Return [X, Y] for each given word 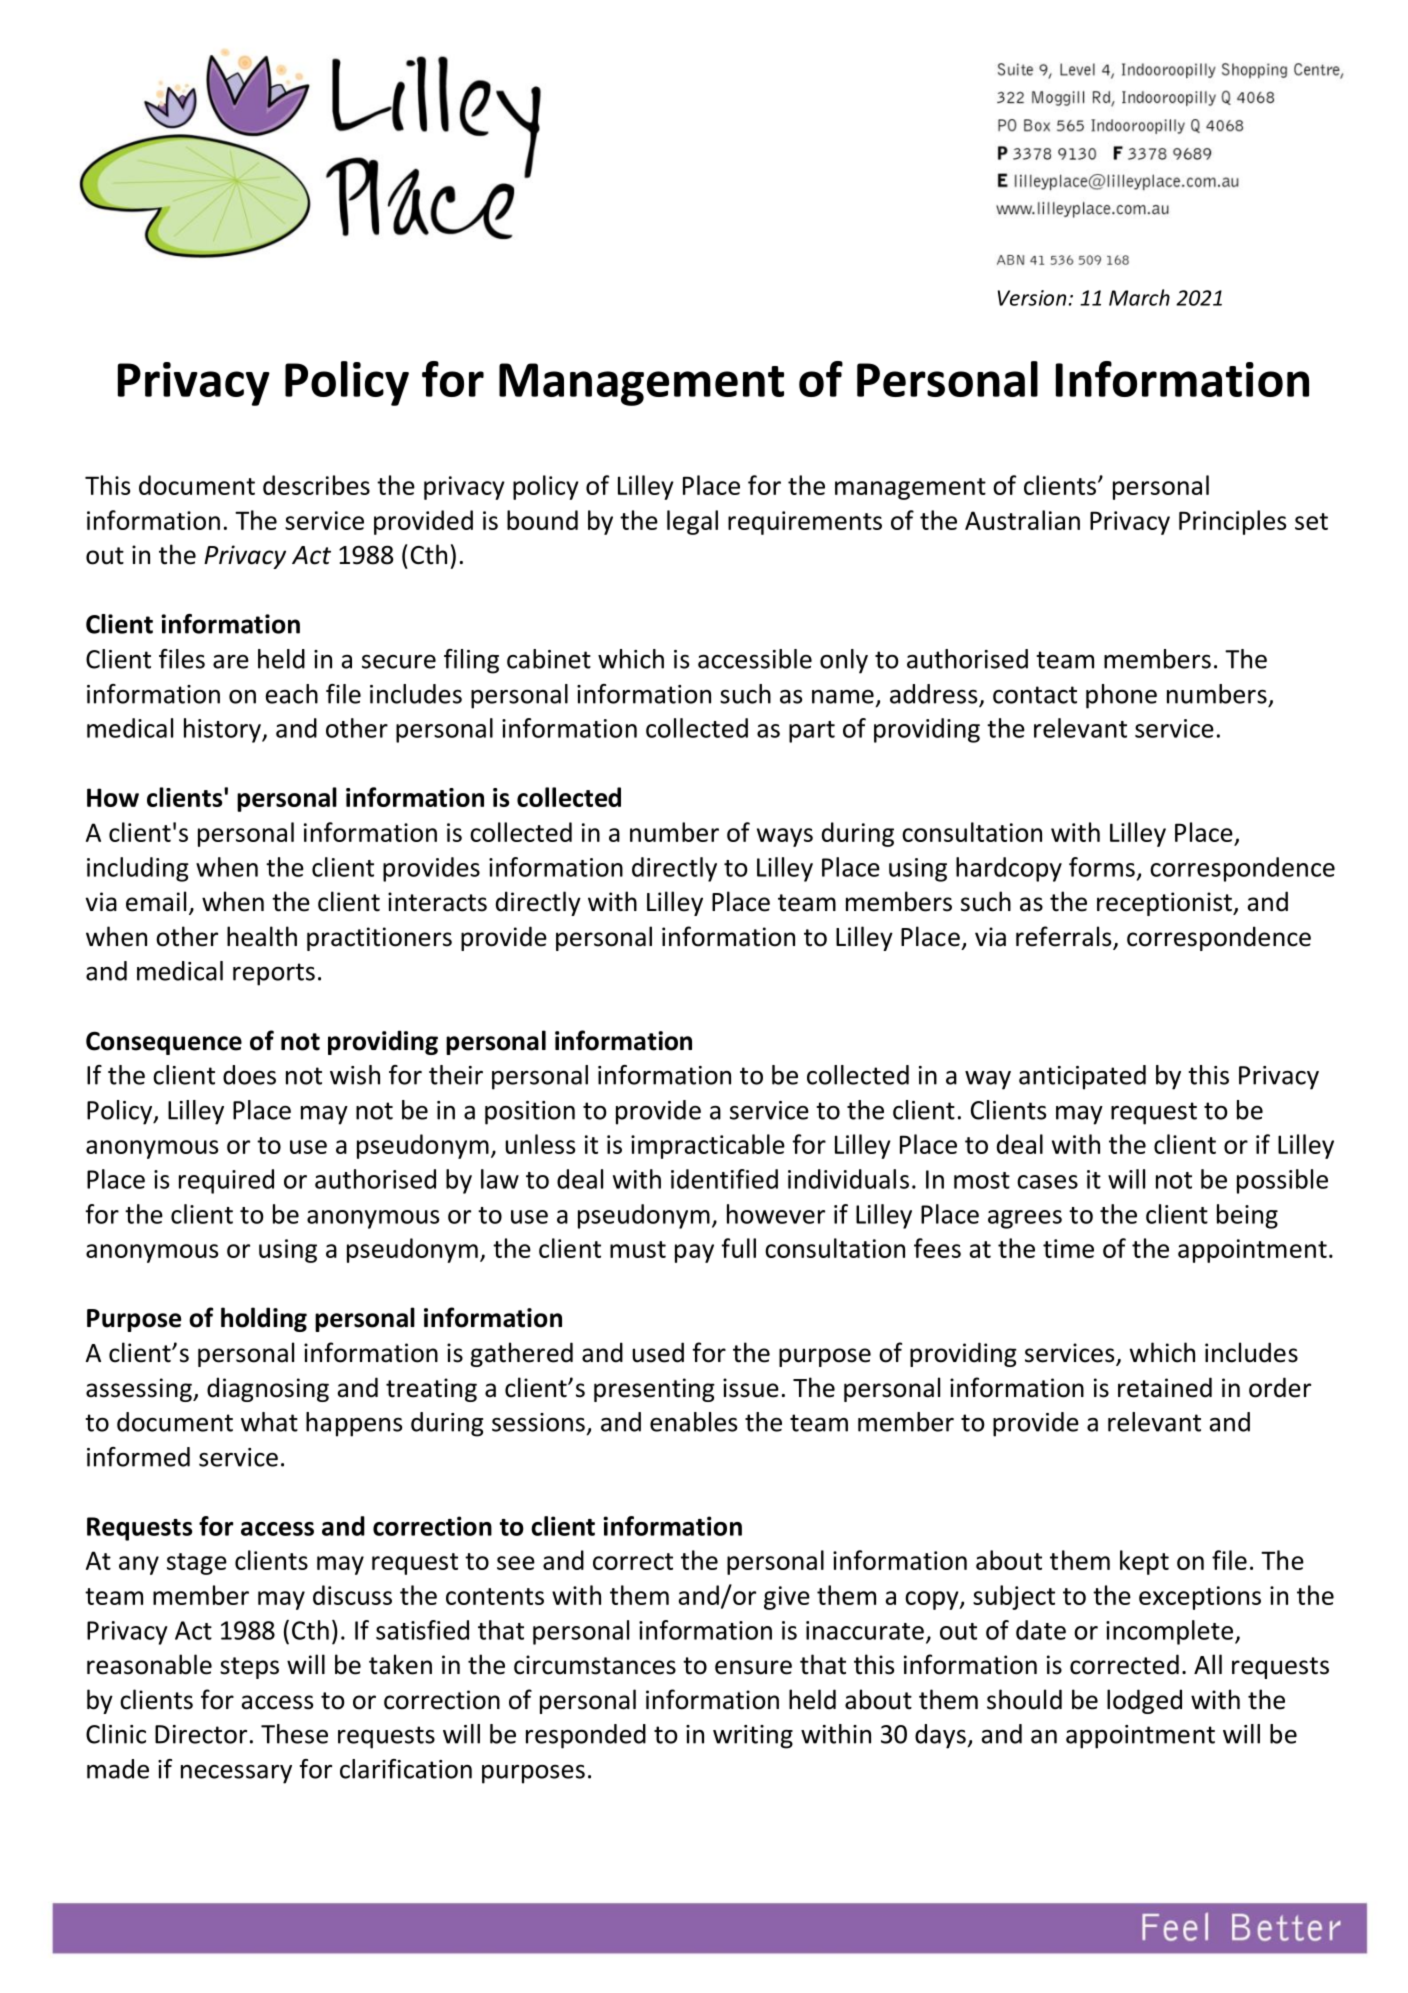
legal [692, 522]
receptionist [1165, 904]
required [226, 1181]
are [231, 662]
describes [316, 485]
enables [693, 1422]
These [294, 1734]
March [1139, 297]
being [1247, 1216]
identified [724, 1179]
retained [1165, 1387]
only [844, 661]
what [269, 1422]
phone [1121, 696]
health [262, 936]
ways [785, 837]
